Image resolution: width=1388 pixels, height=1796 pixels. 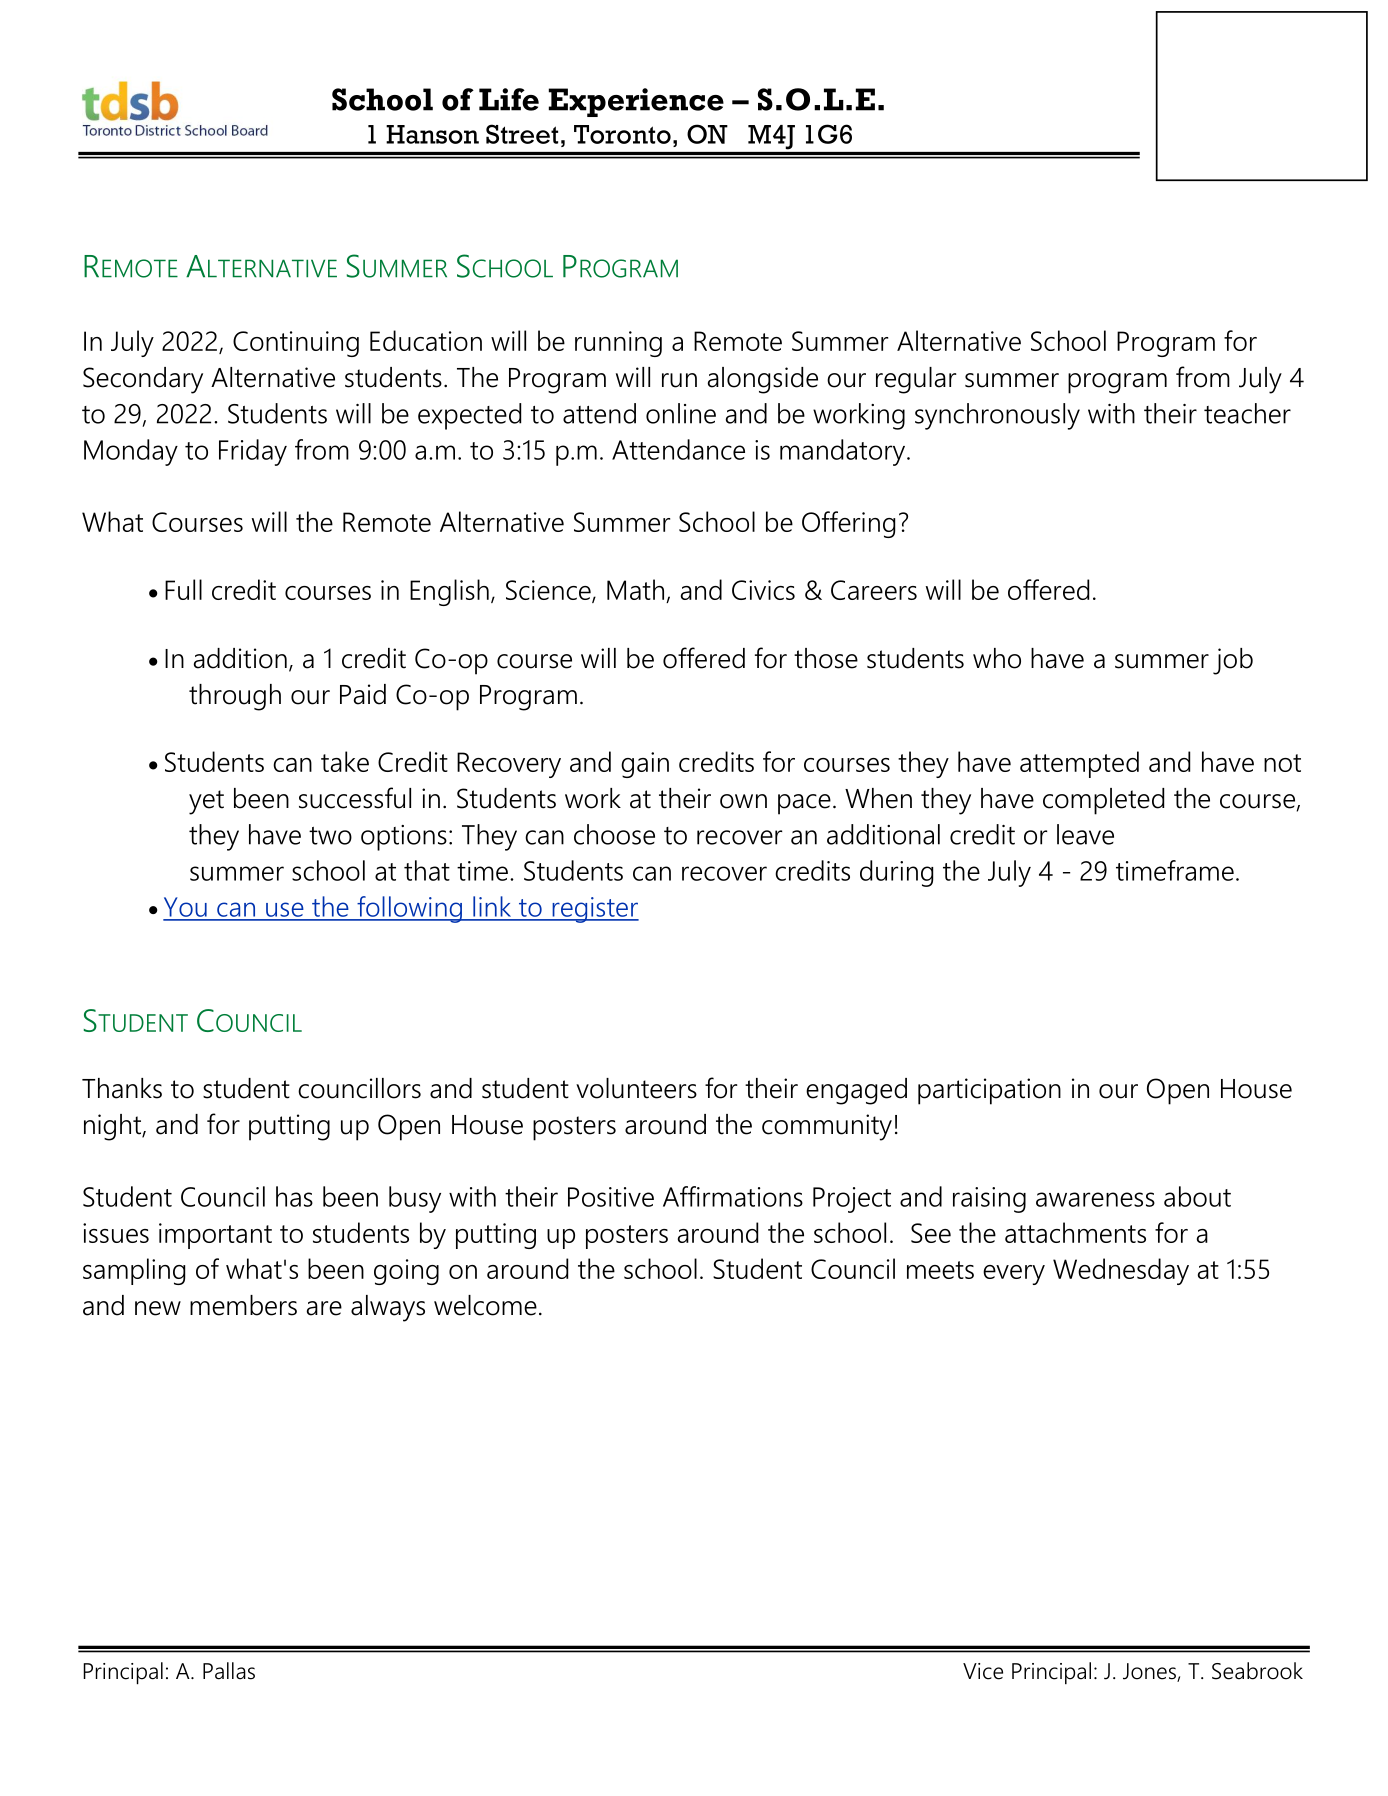 What do you see at coordinates (594, 910) in the screenshot?
I see `register` at bounding box center [594, 910].
